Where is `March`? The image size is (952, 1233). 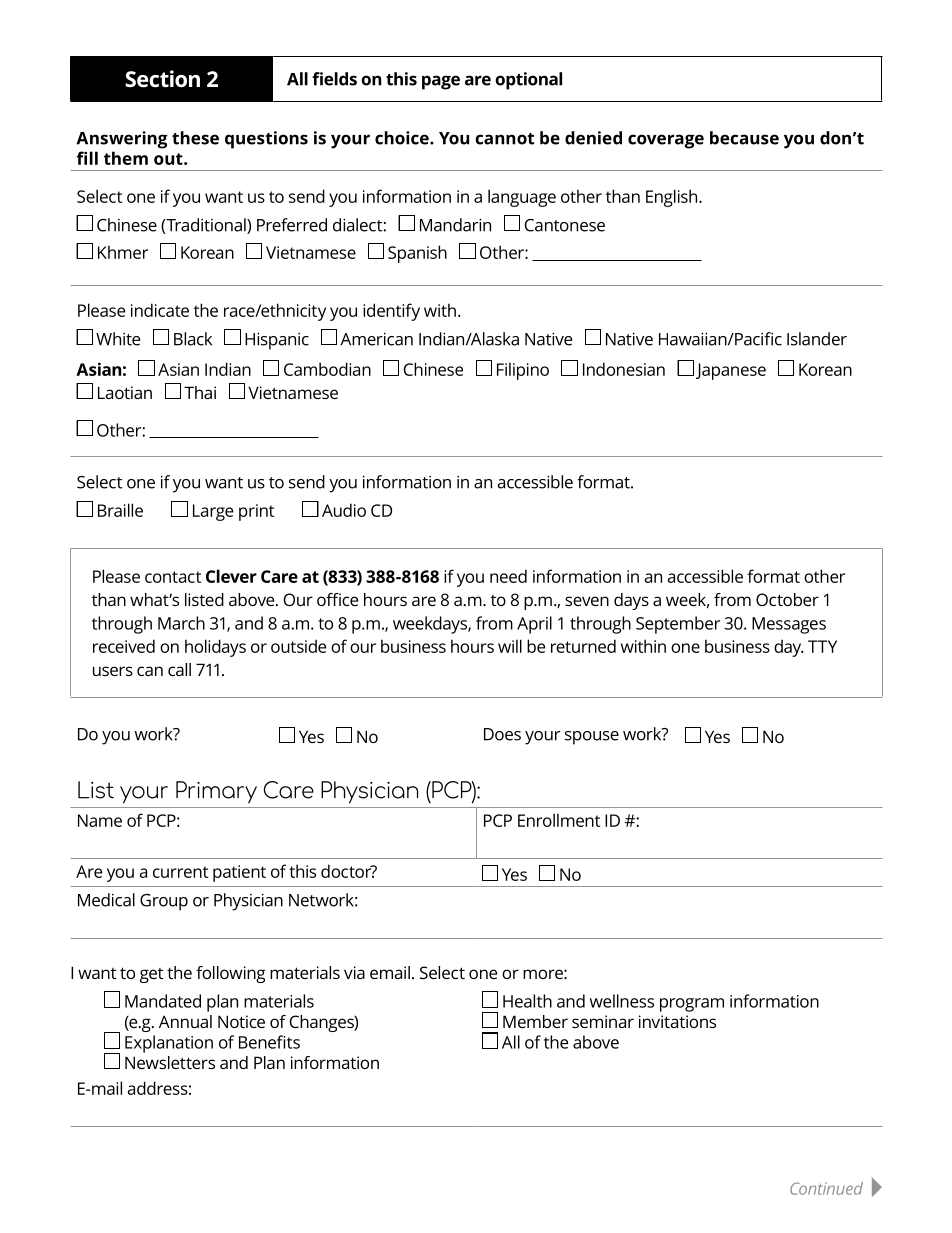 March is located at coordinates (181, 623).
